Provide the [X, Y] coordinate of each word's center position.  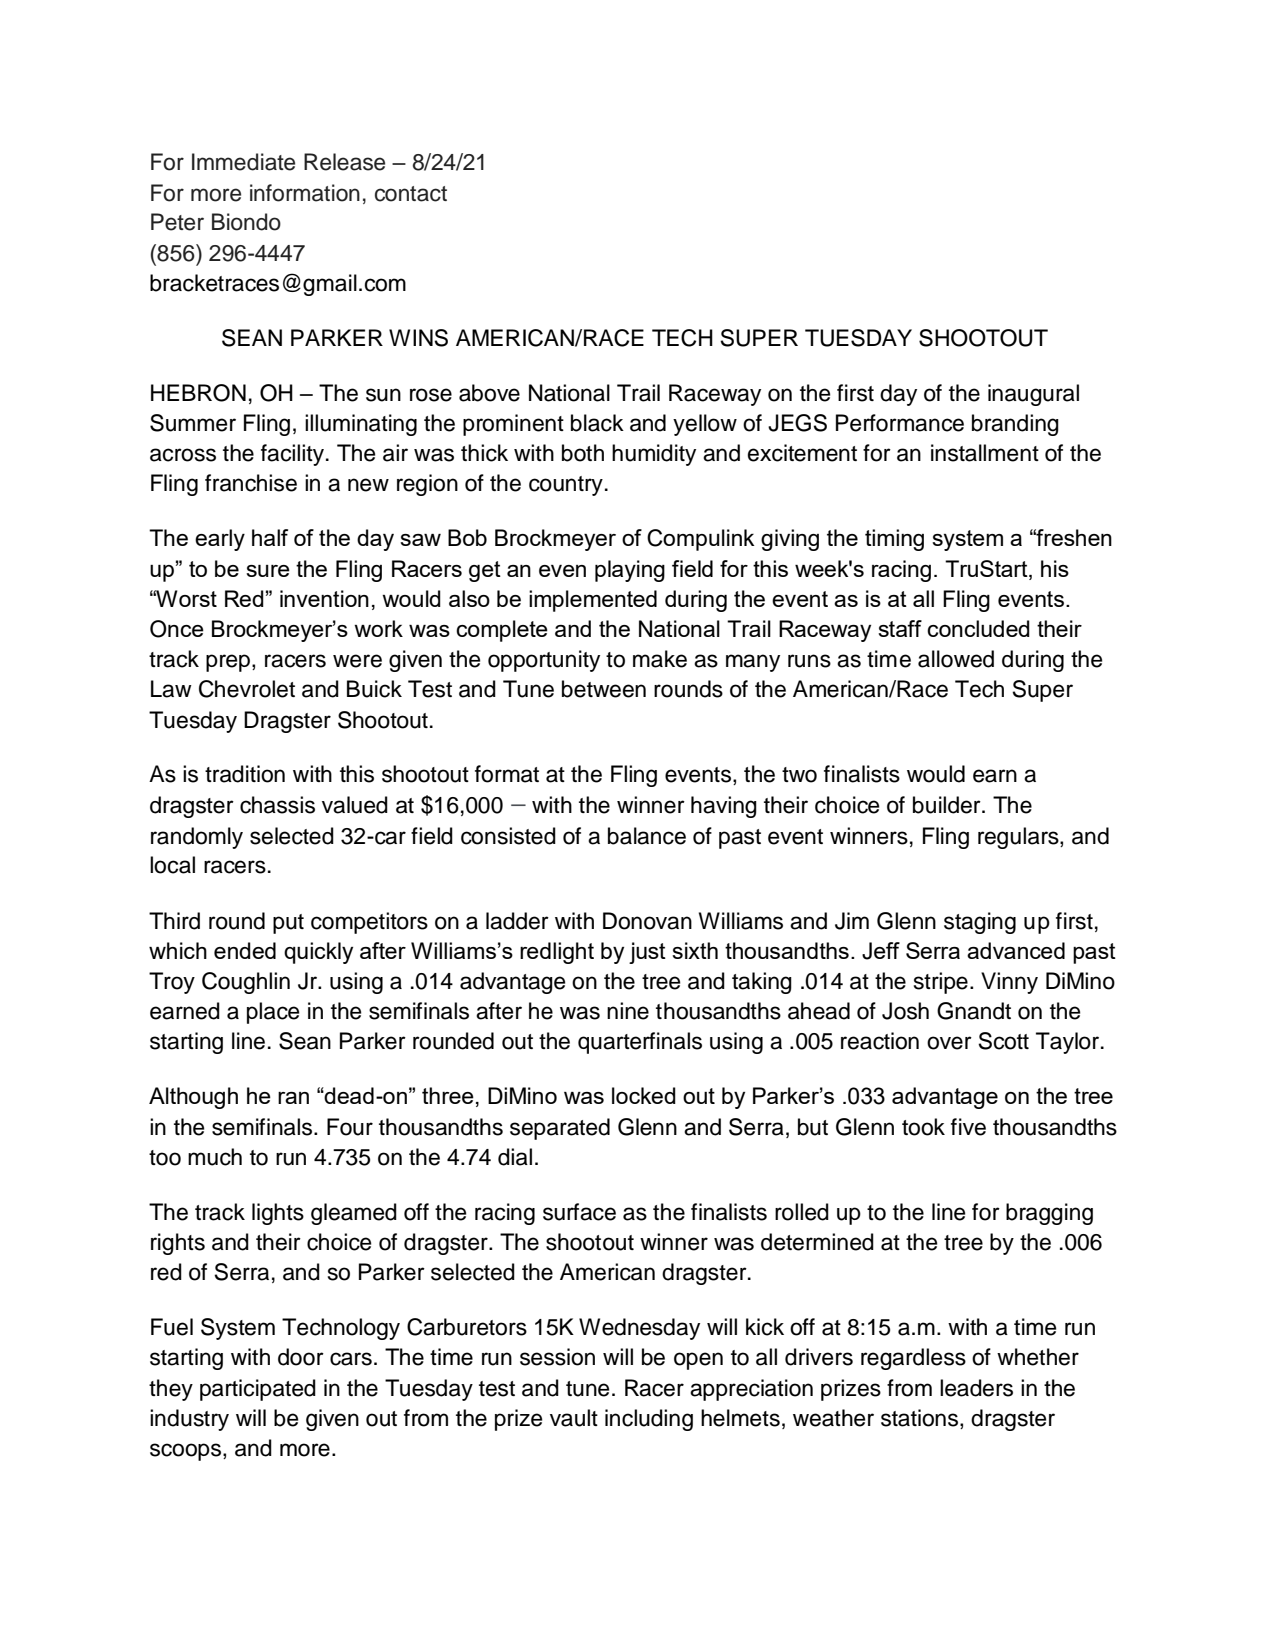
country [566, 486]
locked [644, 1095]
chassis [277, 805]
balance [647, 836]
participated [258, 1390]
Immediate [243, 162]
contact [411, 194]
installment [985, 453]
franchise [251, 483]
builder [948, 805]
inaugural [1033, 395]
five [968, 1127]
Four [350, 1127]
